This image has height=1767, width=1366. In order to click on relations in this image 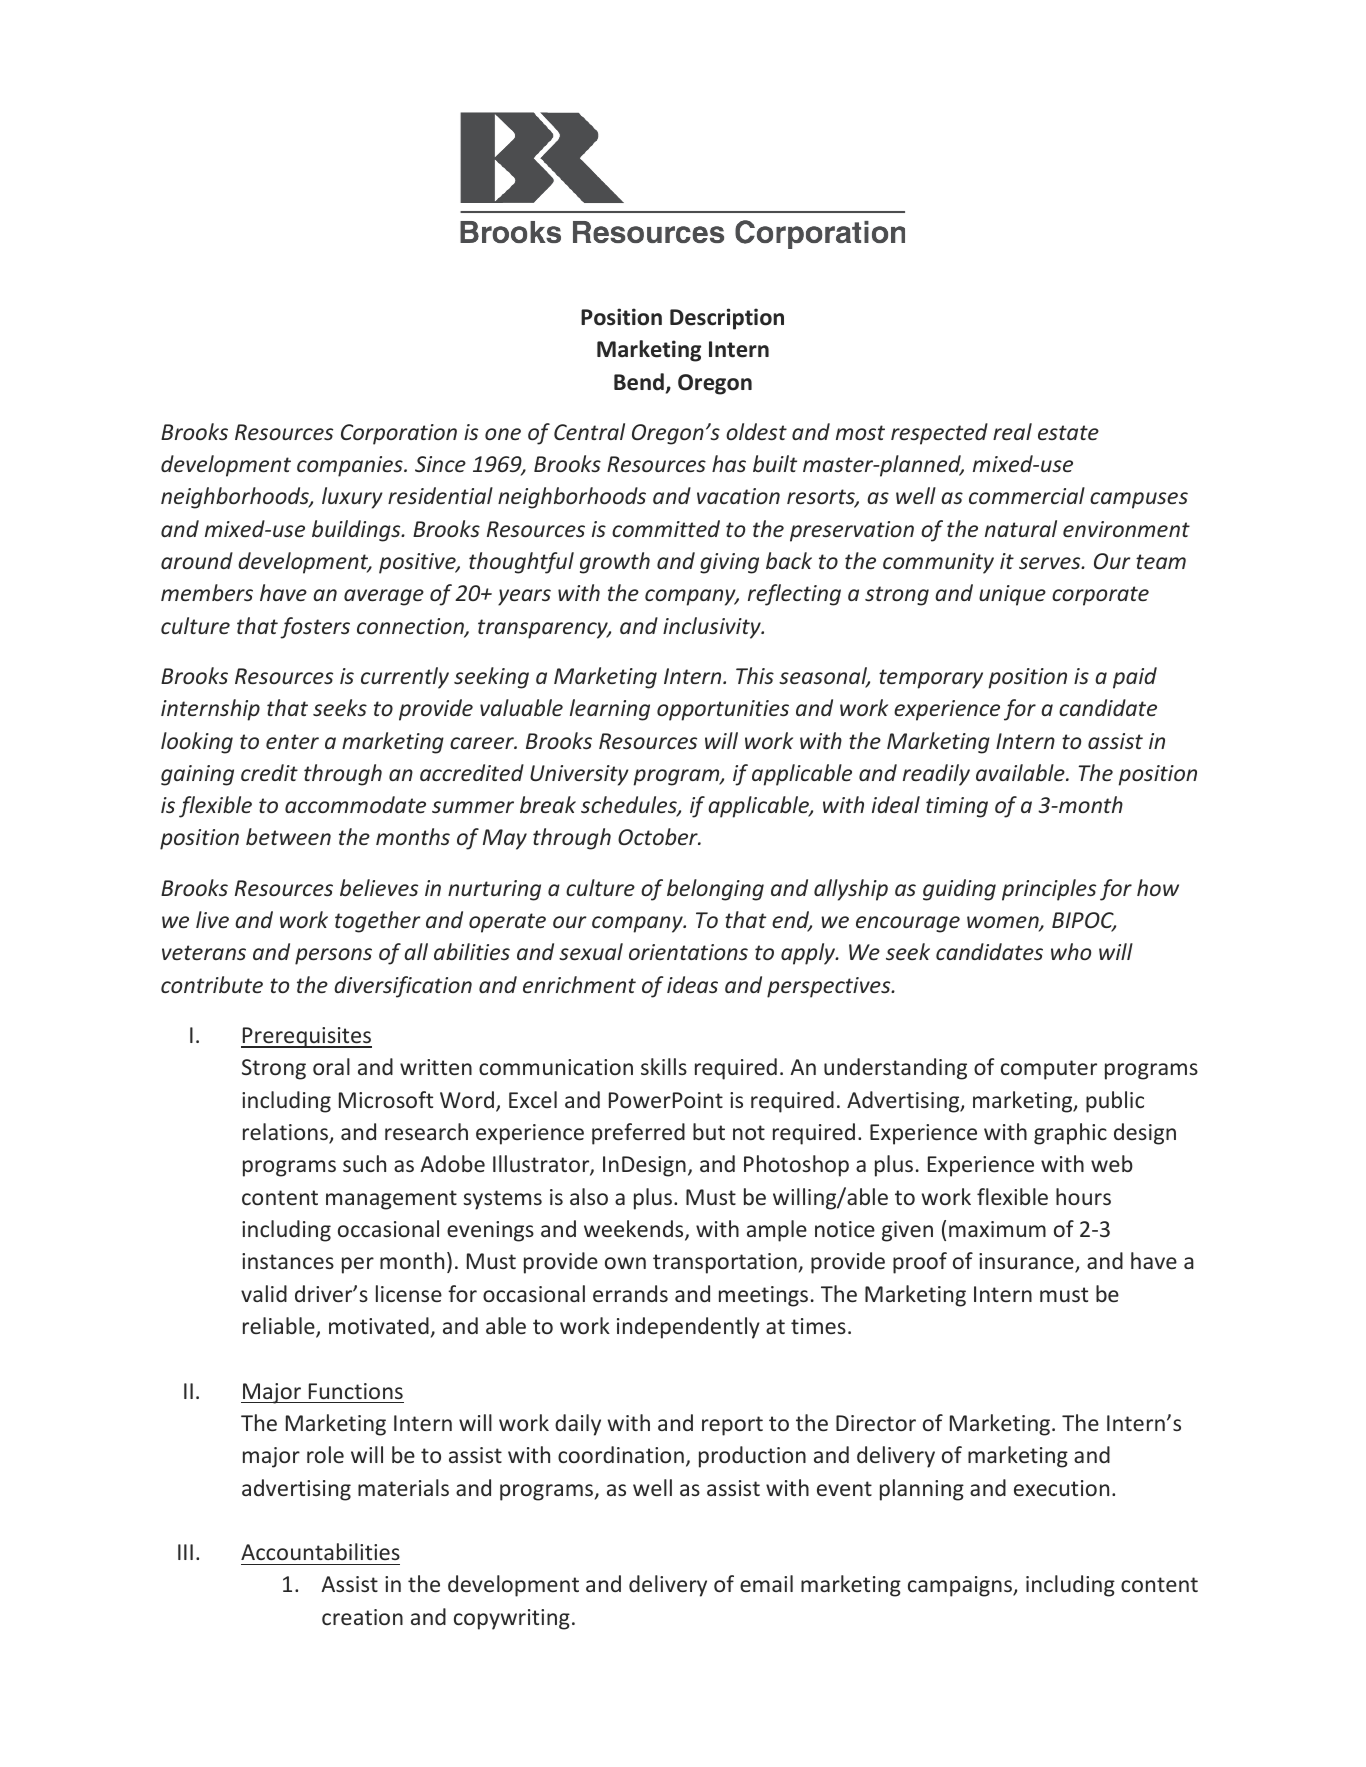, I will do `click(286, 1133)`.
